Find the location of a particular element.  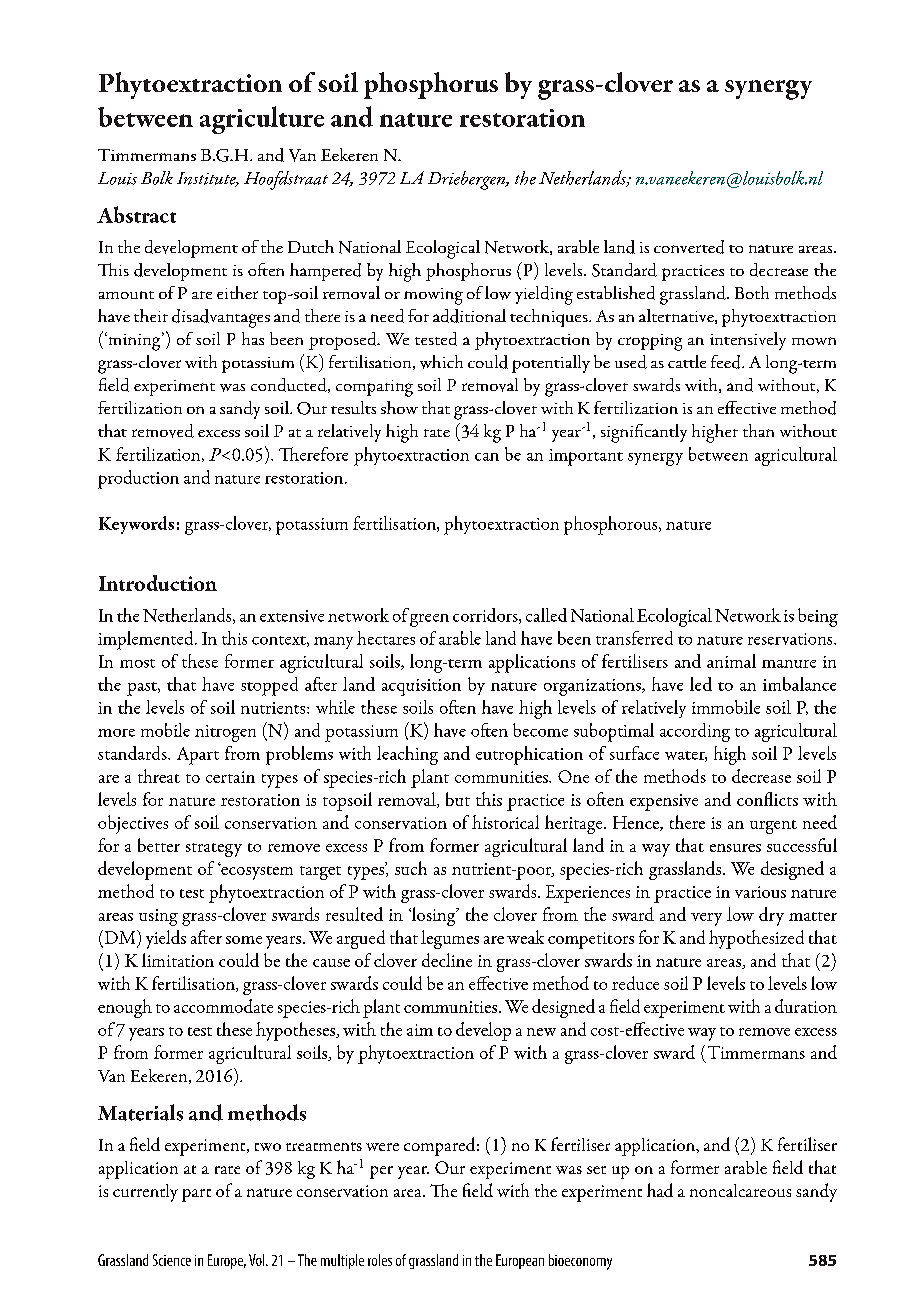

had is located at coordinates (660, 1190).
